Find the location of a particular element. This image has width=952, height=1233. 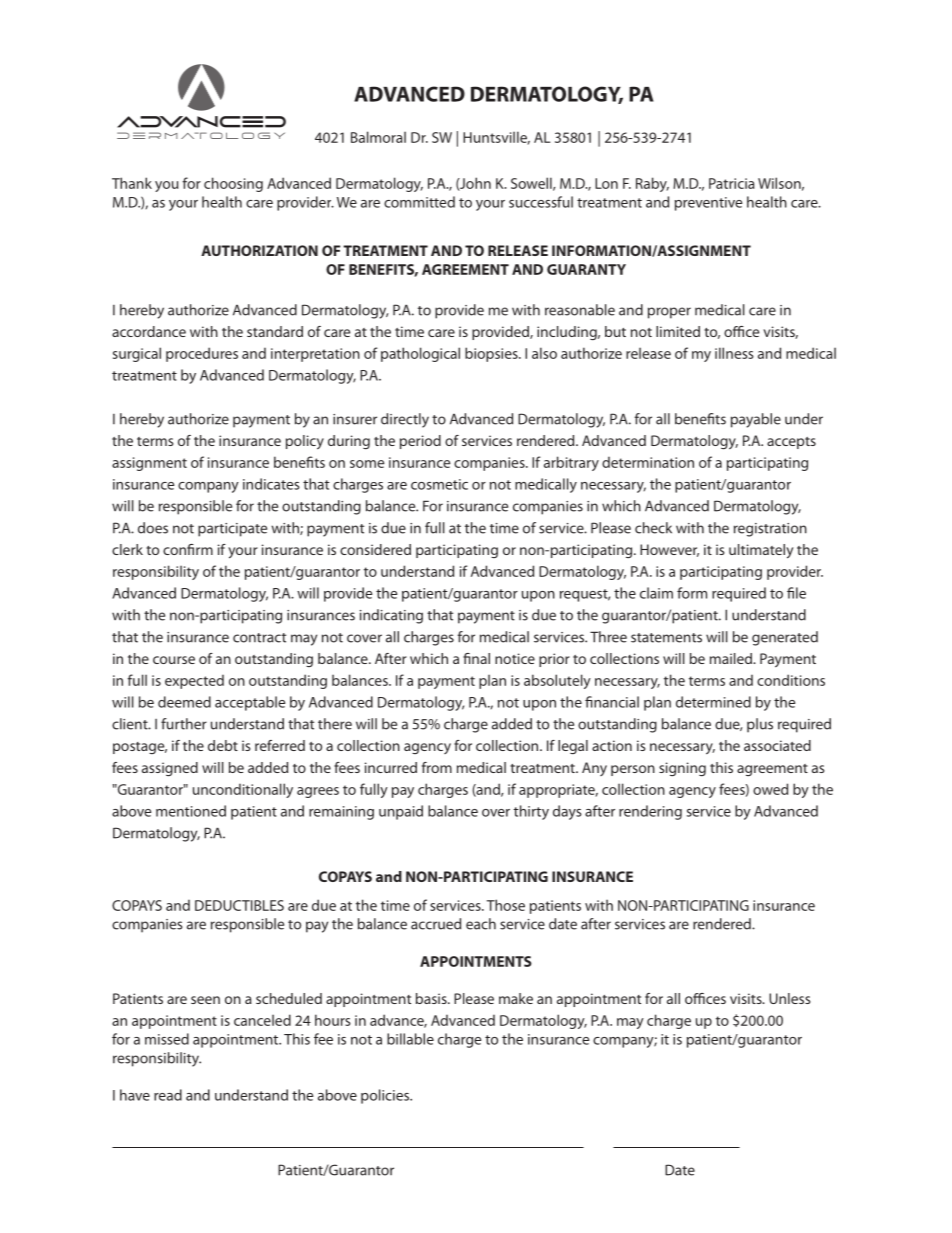

course is located at coordinates (174, 660).
